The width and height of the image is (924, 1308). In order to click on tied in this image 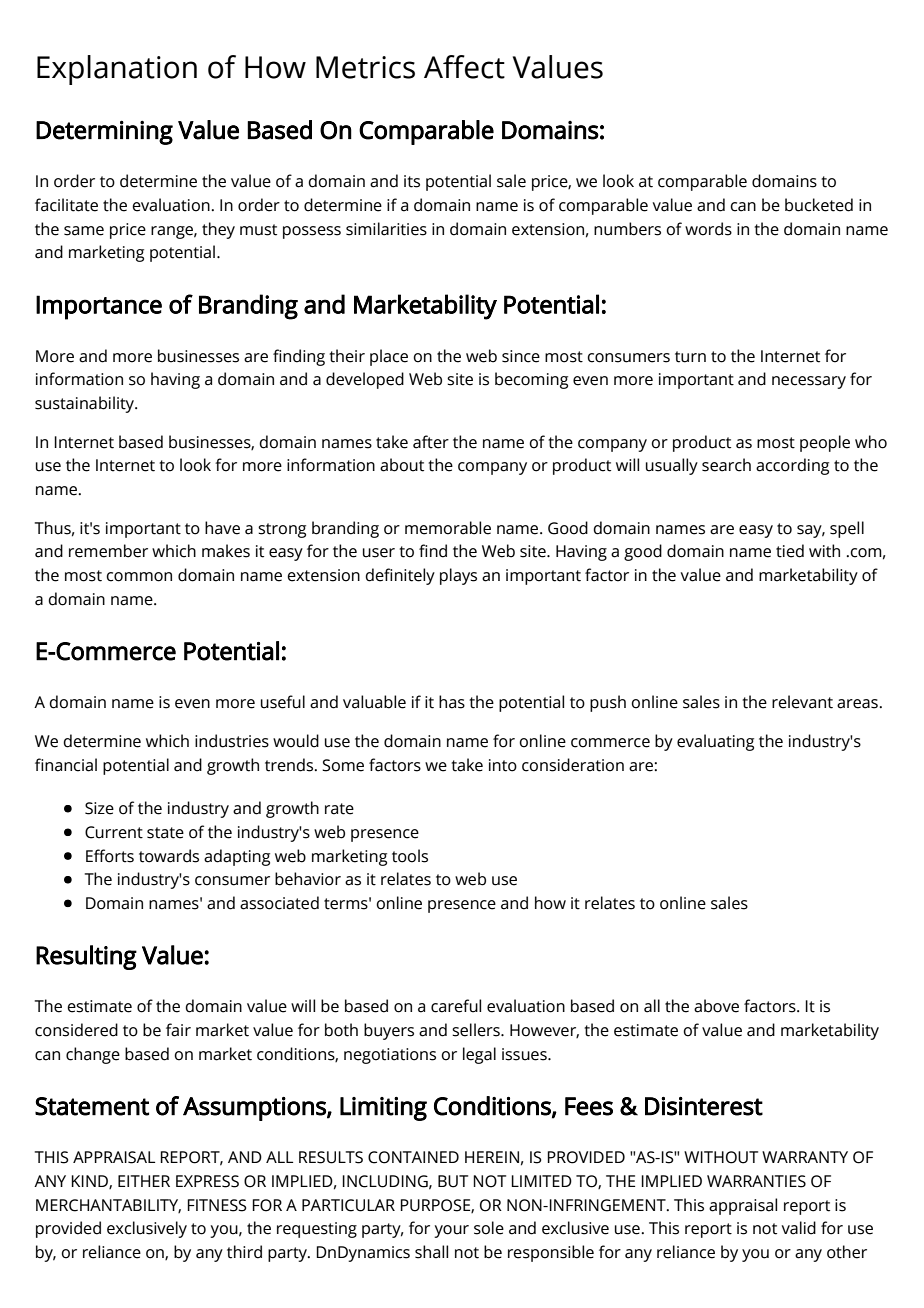, I will do `click(790, 551)`.
